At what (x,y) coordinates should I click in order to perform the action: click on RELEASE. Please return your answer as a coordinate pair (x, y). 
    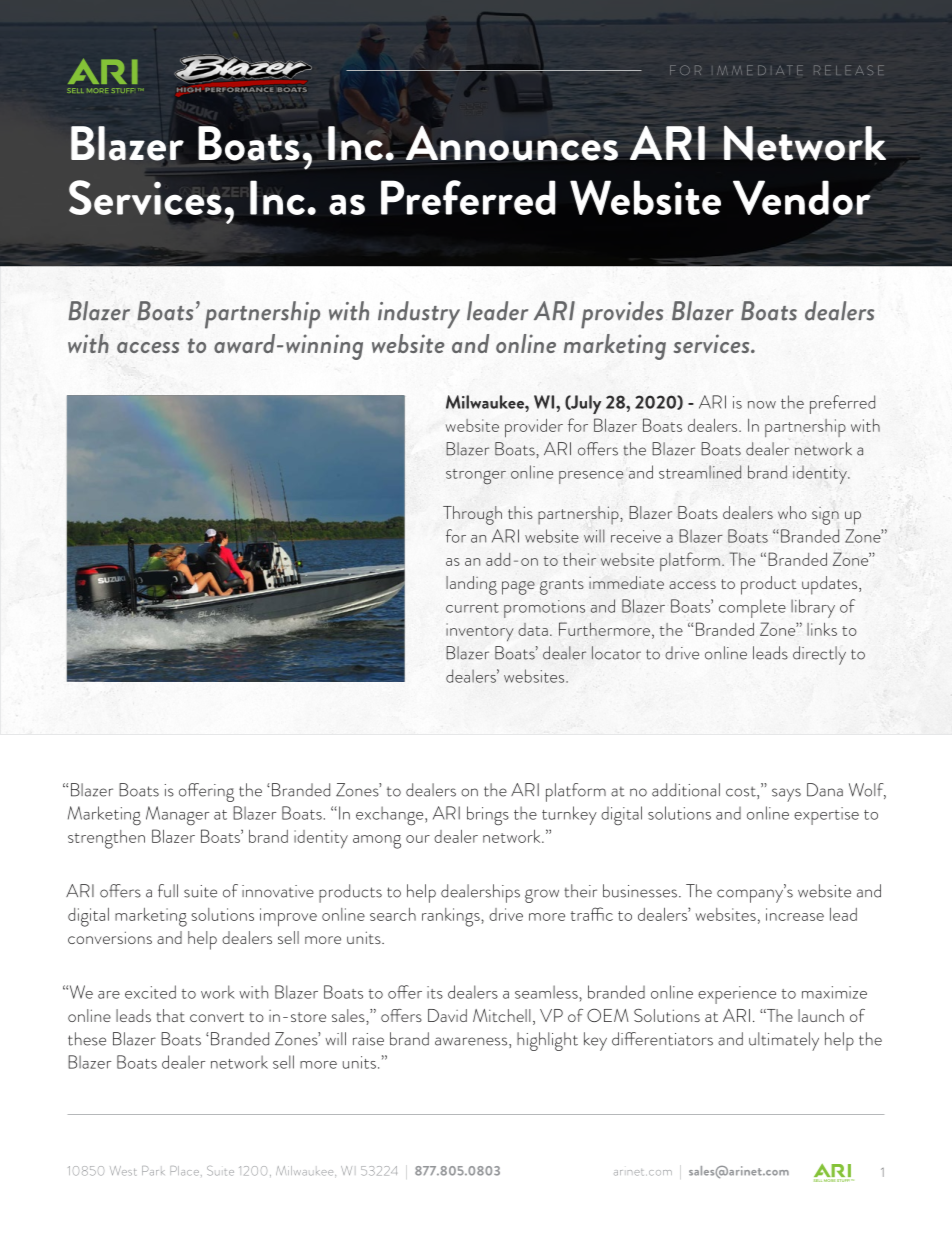
    Looking at the image, I should click on (849, 70).
